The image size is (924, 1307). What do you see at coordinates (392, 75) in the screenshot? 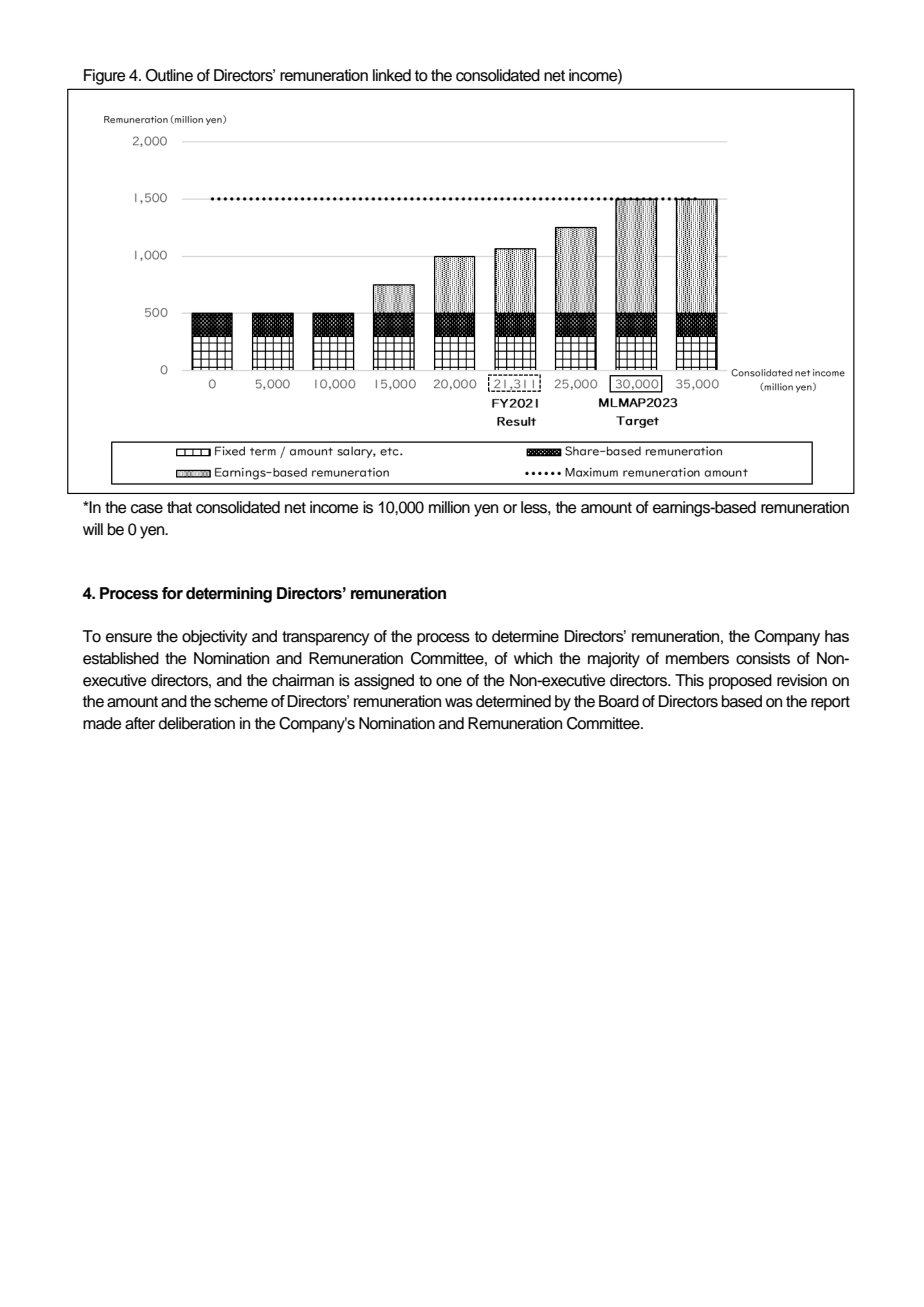
I see `linked` at bounding box center [392, 75].
